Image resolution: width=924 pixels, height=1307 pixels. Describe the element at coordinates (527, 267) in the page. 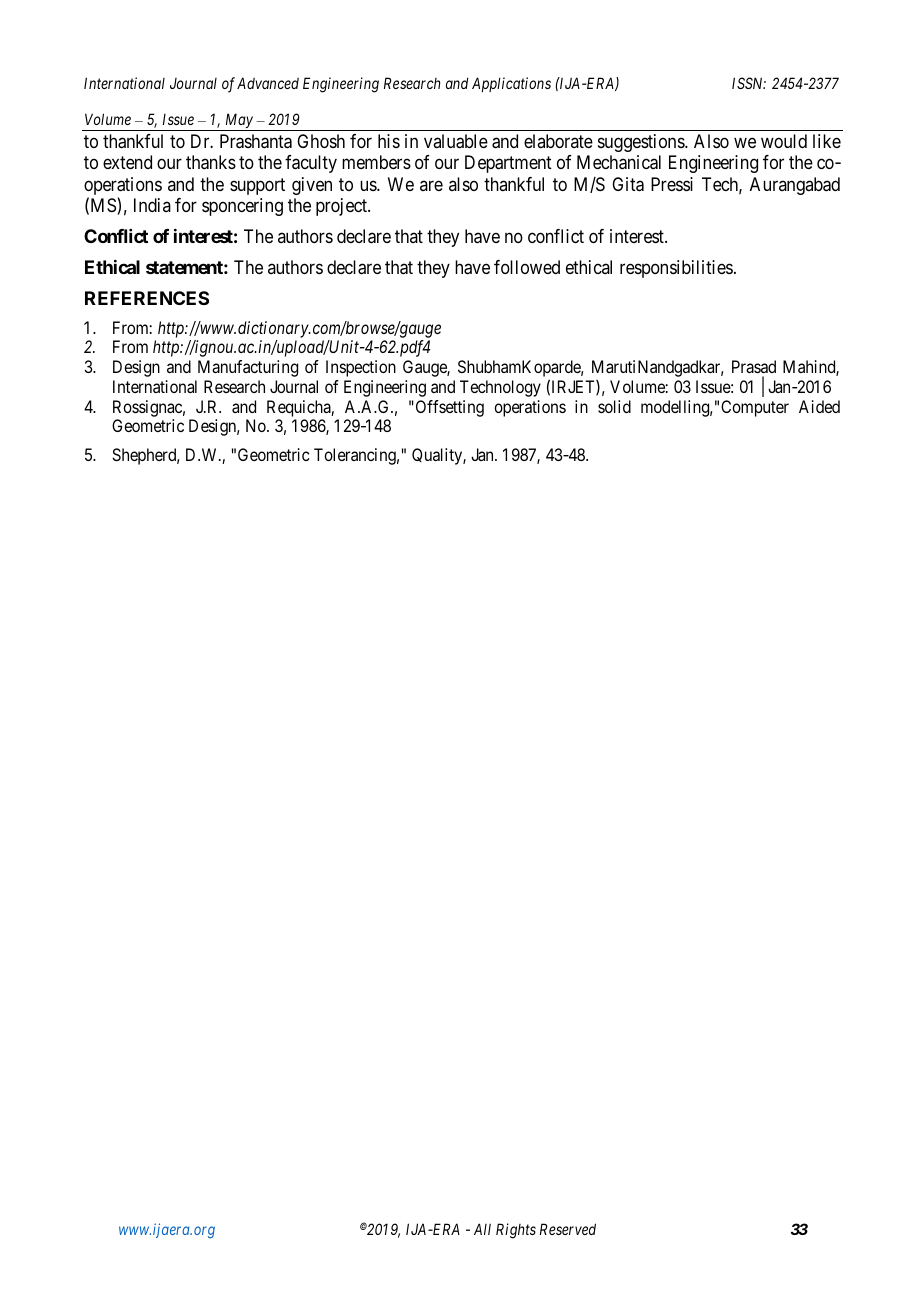

I see `followed` at that location.
